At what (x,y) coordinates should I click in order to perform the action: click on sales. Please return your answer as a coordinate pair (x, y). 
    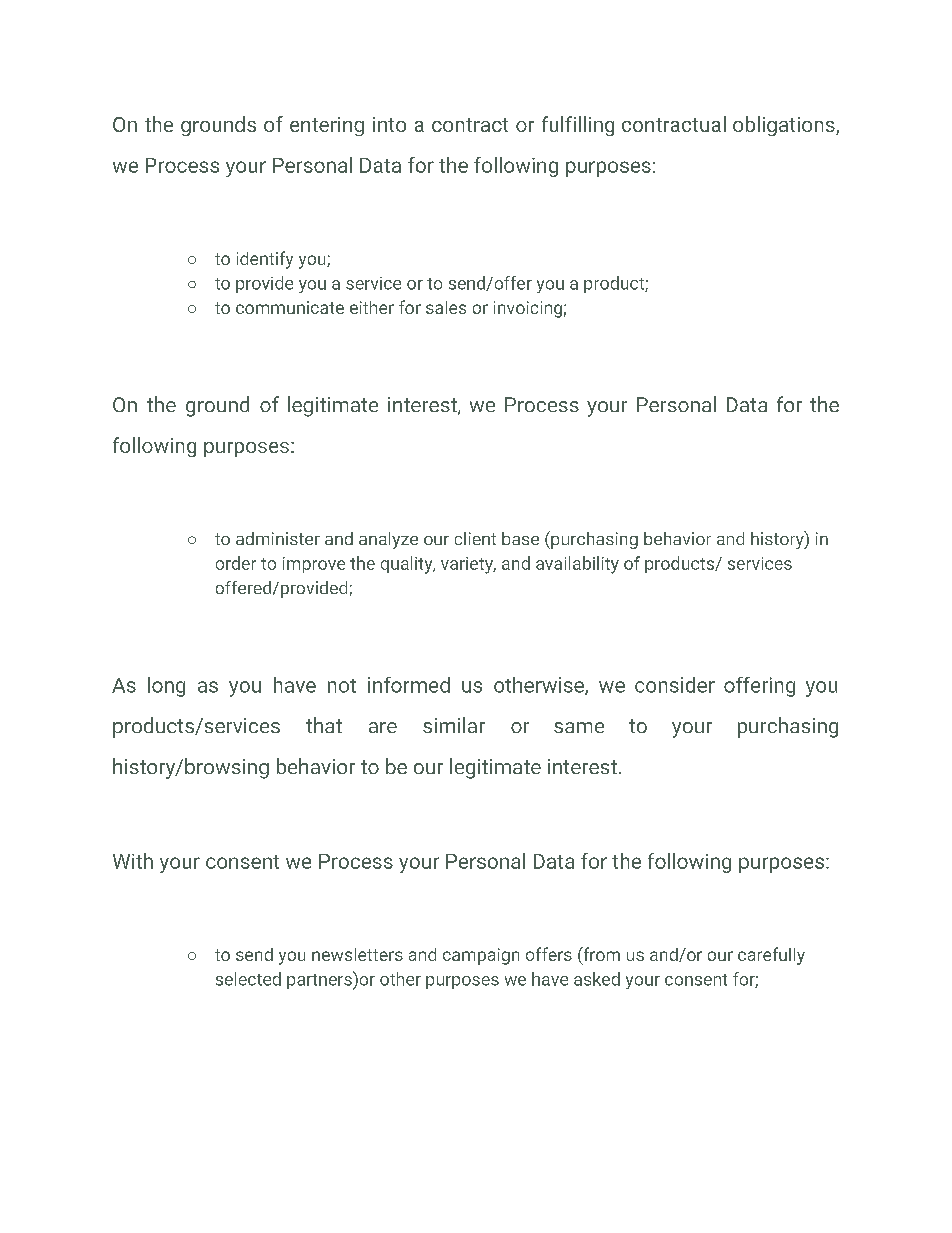
    Looking at the image, I should click on (446, 307).
